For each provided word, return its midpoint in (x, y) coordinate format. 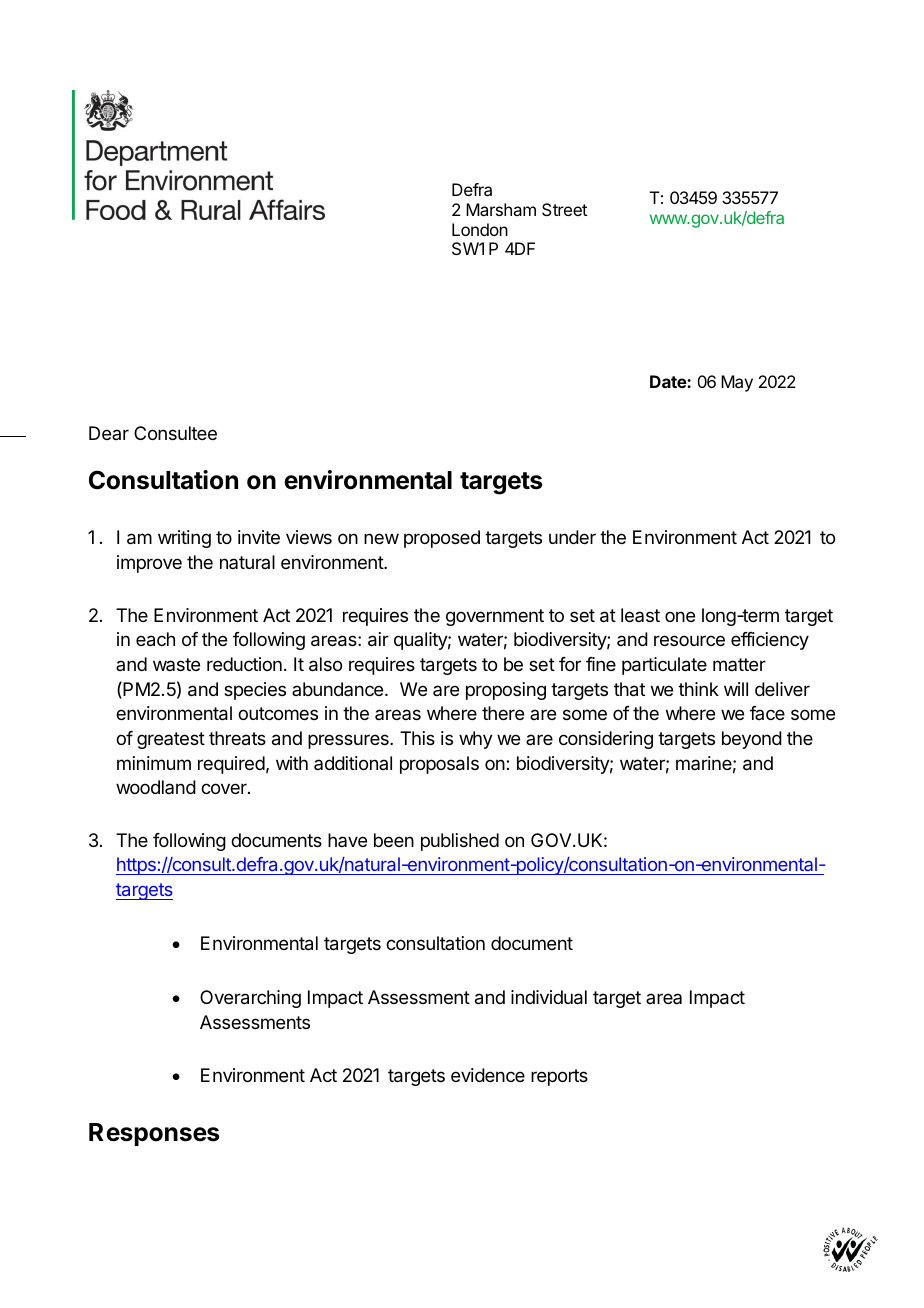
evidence (488, 1075)
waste (176, 664)
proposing (506, 691)
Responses (154, 1134)
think (698, 689)
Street (564, 209)
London (480, 229)
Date (669, 381)
